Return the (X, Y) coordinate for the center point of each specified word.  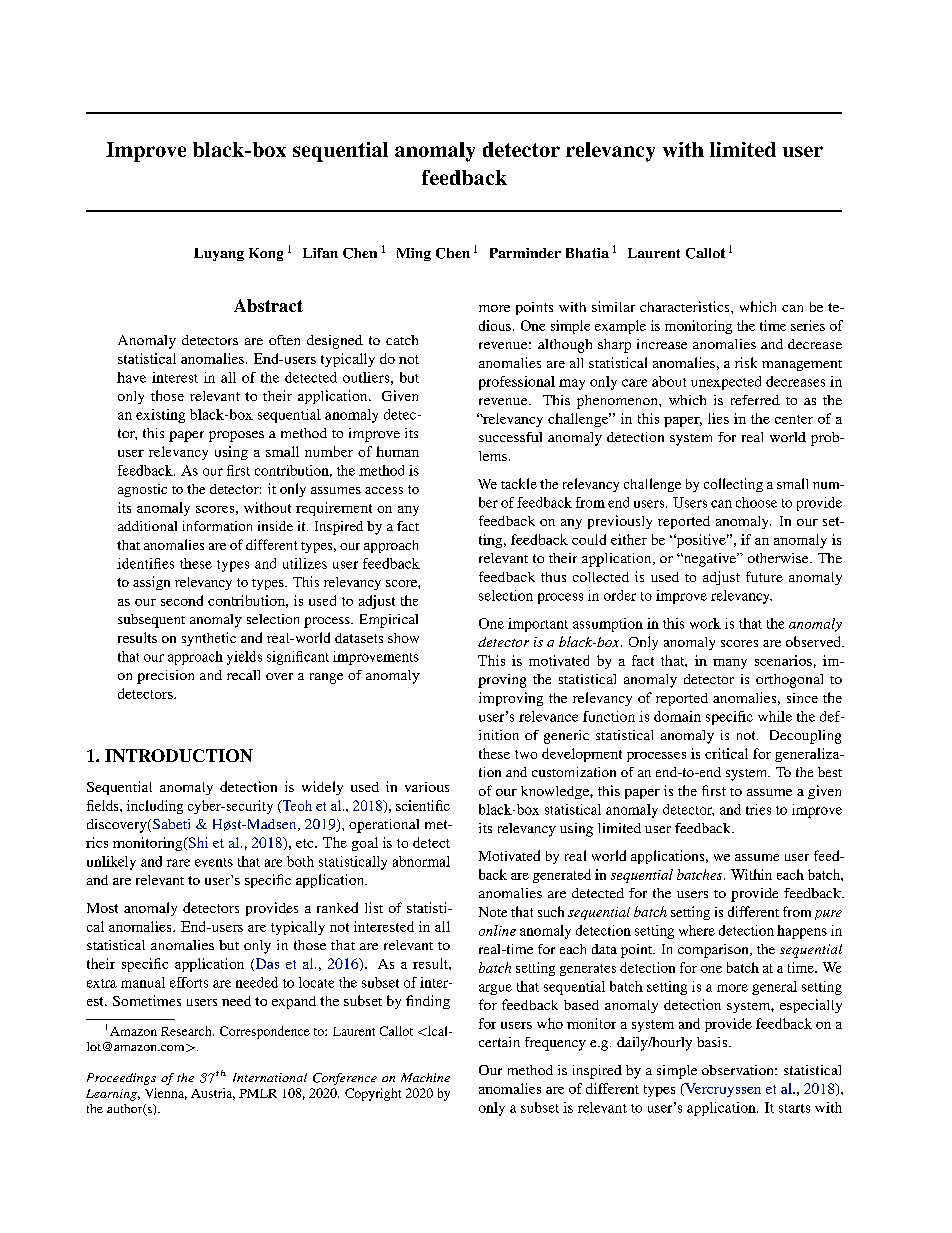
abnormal (421, 861)
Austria (213, 1094)
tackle (519, 483)
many (730, 664)
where (697, 930)
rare (178, 863)
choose (756, 502)
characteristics (686, 306)
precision (165, 677)
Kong (266, 254)
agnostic (142, 490)
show (403, 638)
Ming (414, 254)
